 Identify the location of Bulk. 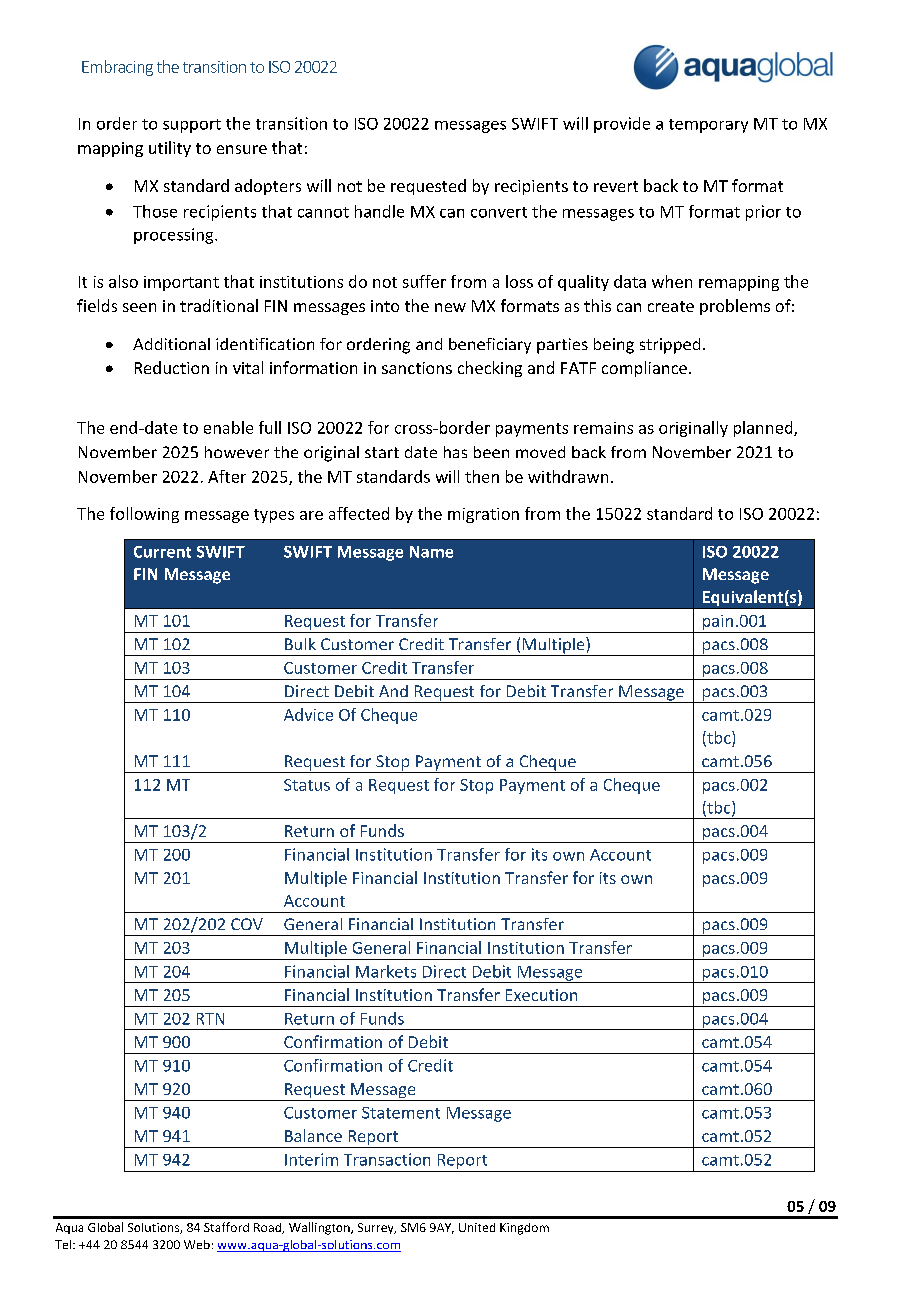
(300, 644).
